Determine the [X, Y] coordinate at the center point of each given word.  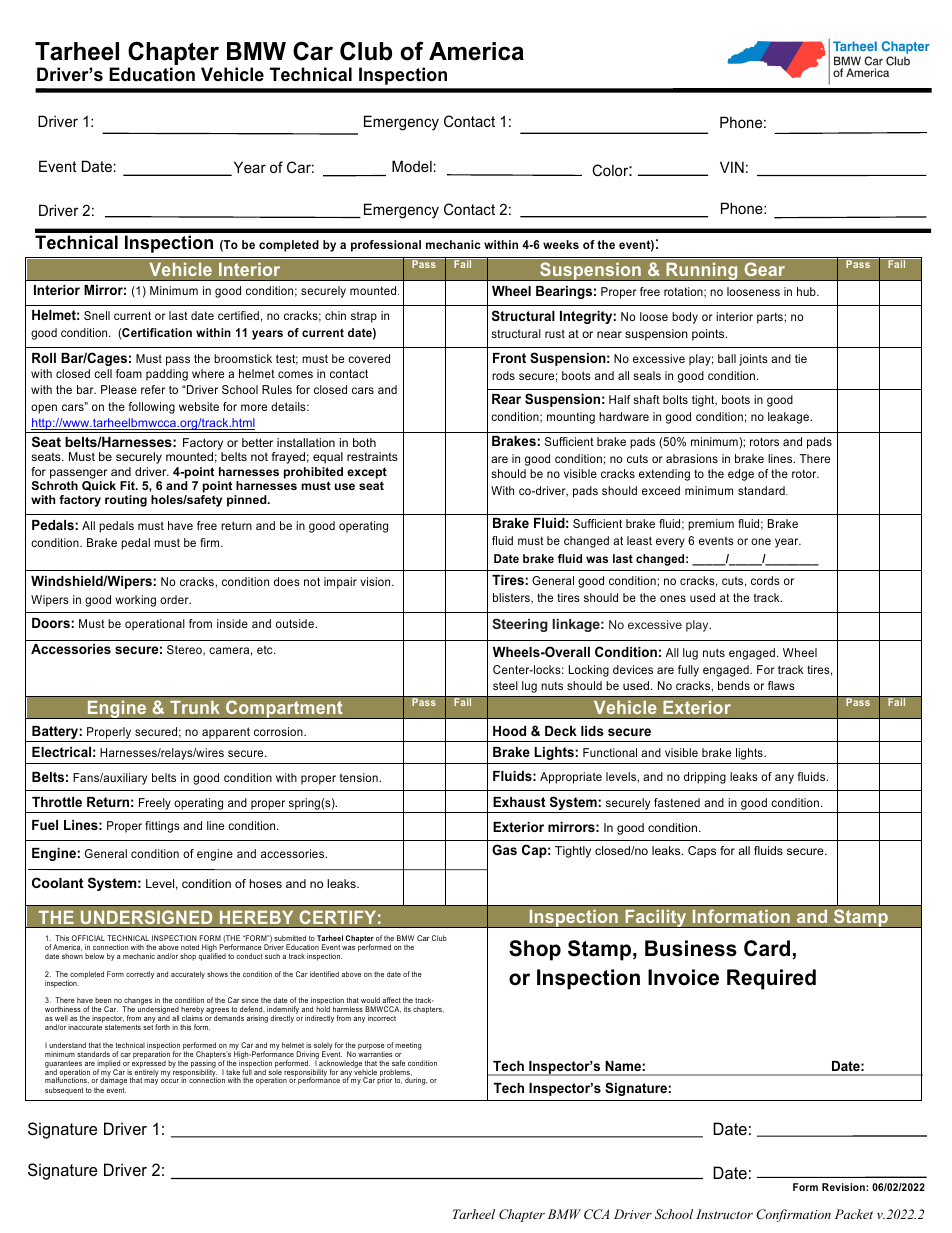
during [416, 1081]
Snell [97, 315]
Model [412, 166]
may [151, 1082]
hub [807, 291]
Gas [504, 849]
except [367, 473]
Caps [702, 852]
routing [126, 501]
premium [711, 525]
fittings [162, 827]
